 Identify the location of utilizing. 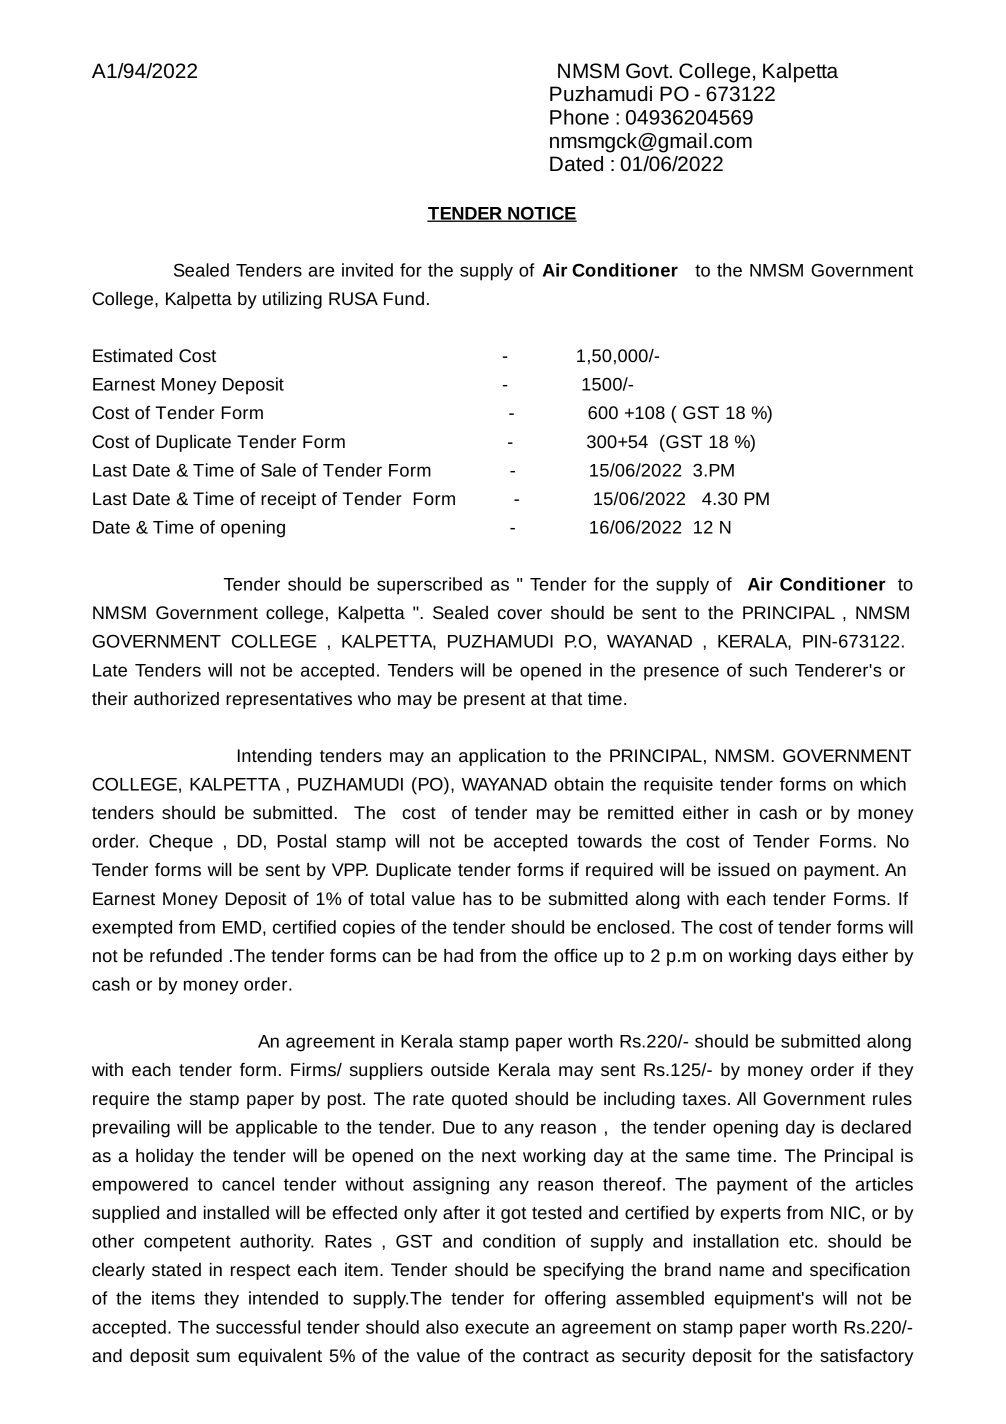
(292, 300).
